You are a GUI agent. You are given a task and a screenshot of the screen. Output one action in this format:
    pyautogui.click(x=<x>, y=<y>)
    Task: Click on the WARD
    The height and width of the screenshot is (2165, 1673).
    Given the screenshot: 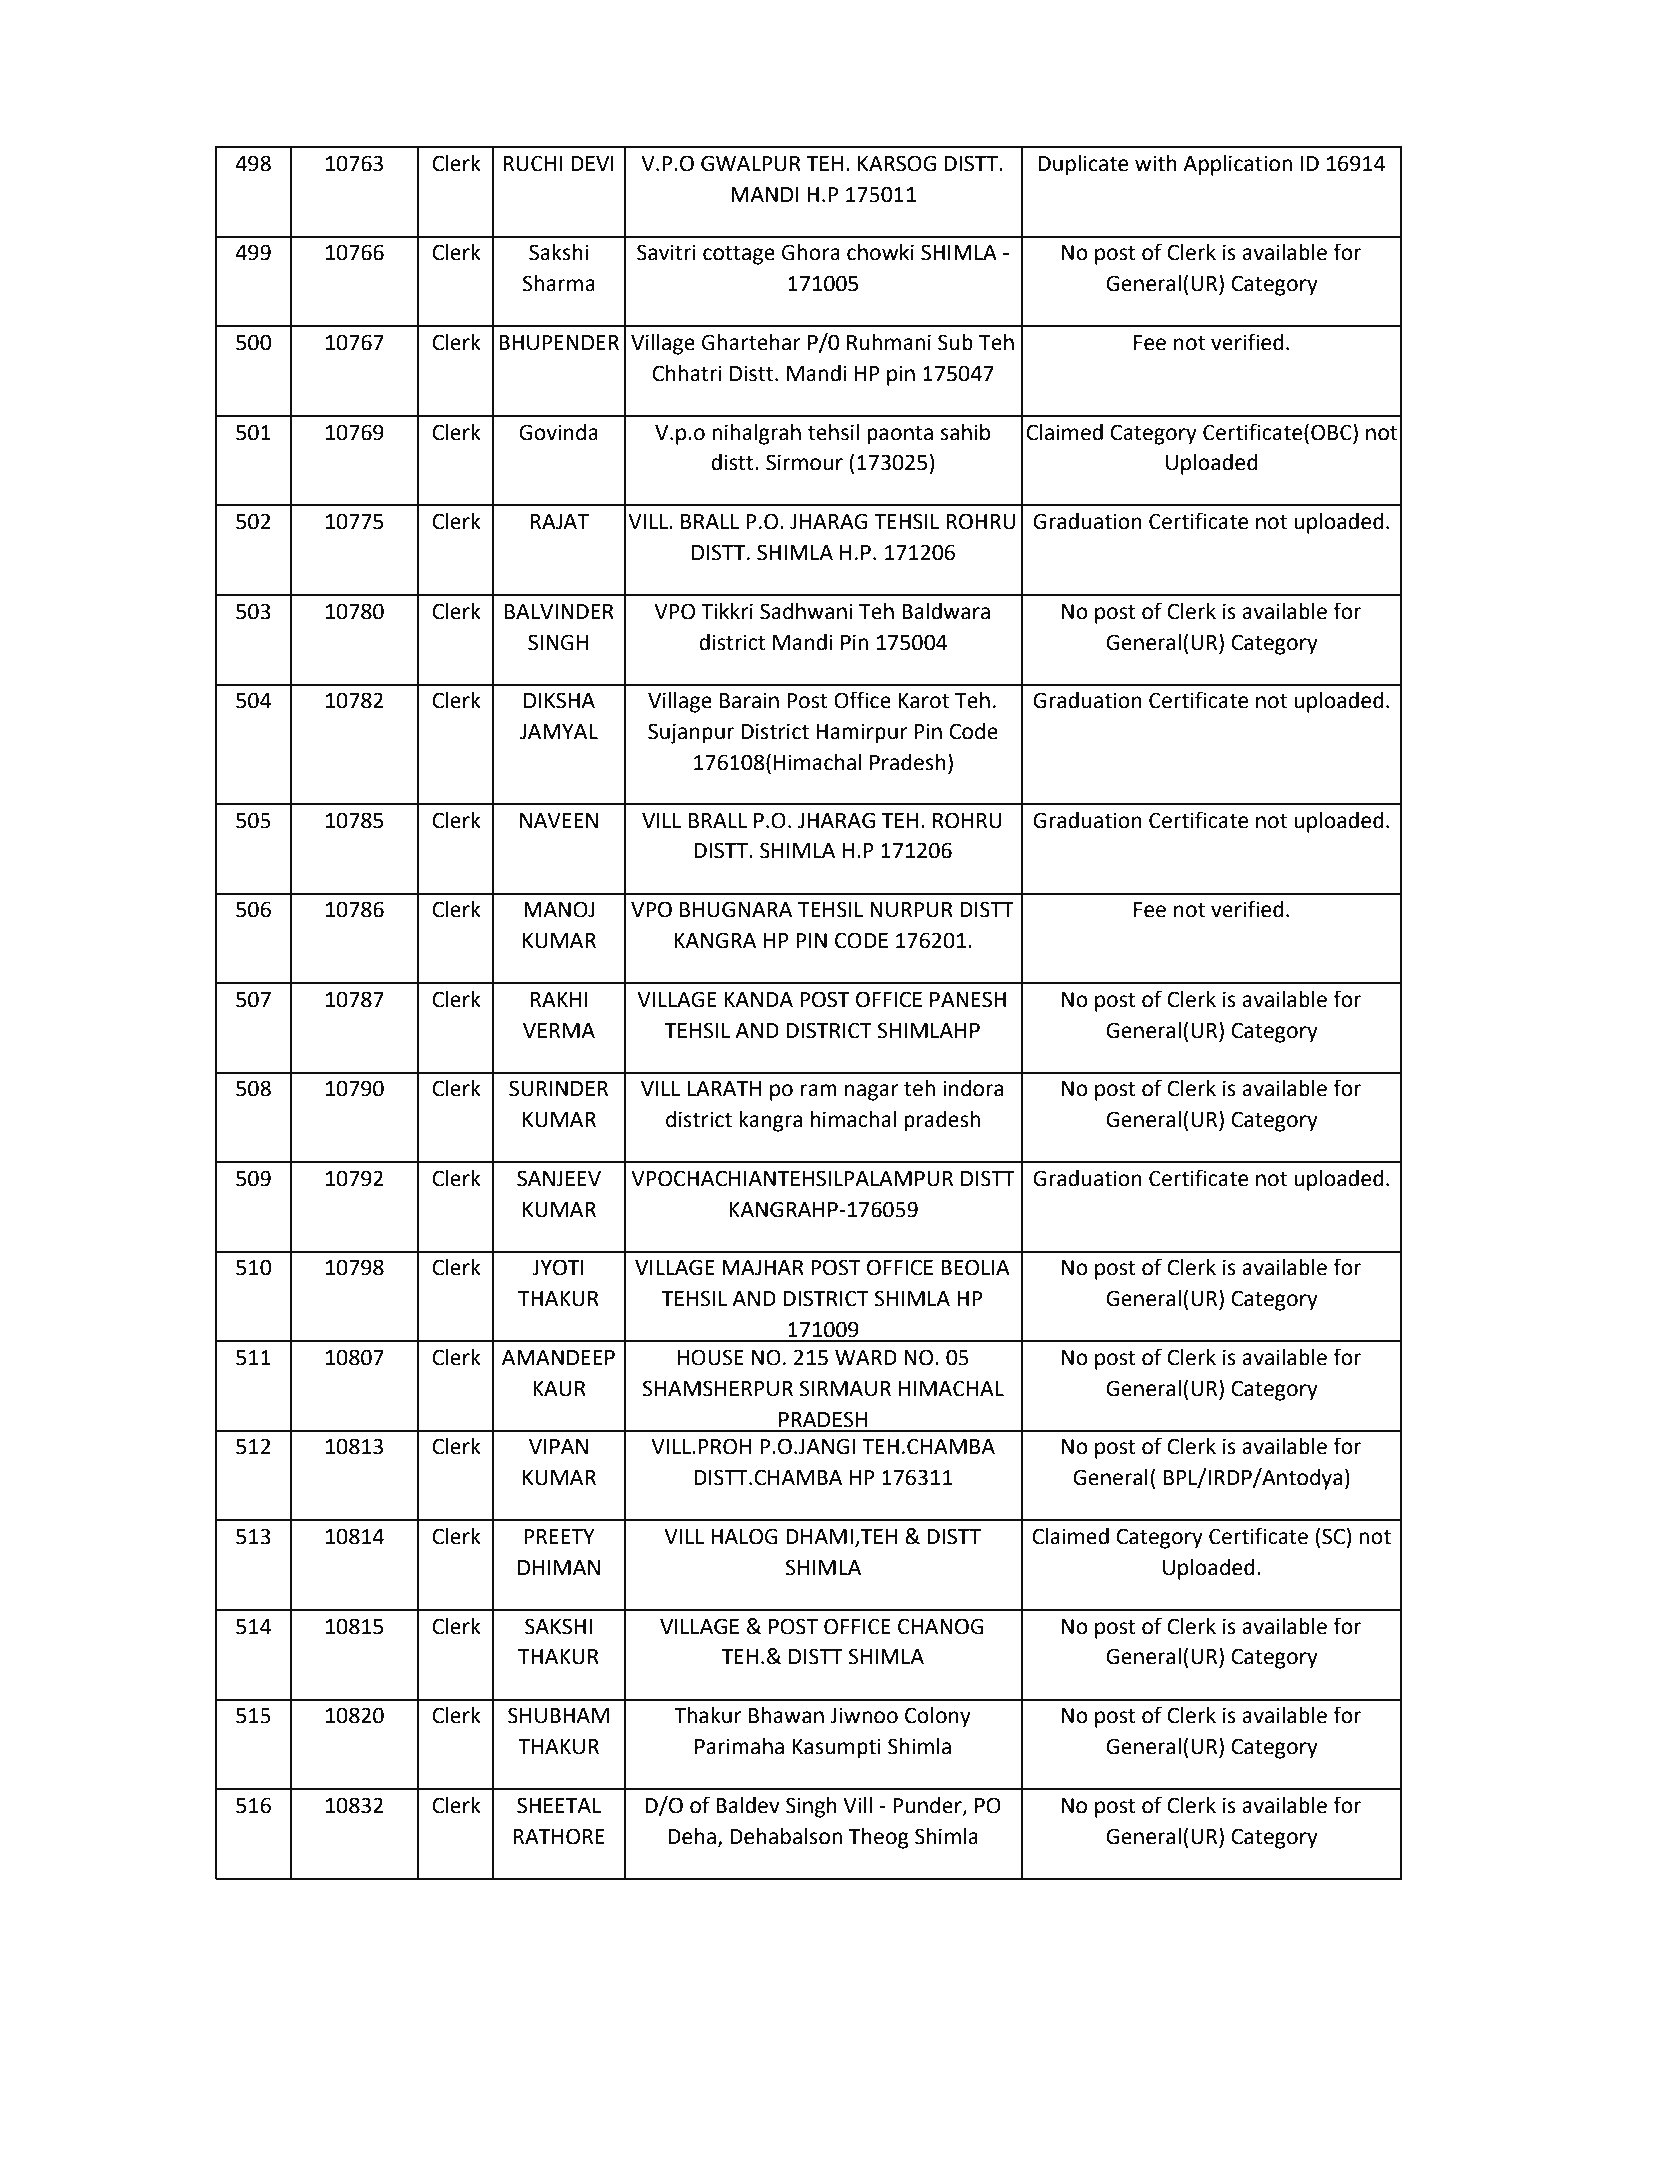 What is the action you would take?
    pyautogui.click(x=866, y=1357)
